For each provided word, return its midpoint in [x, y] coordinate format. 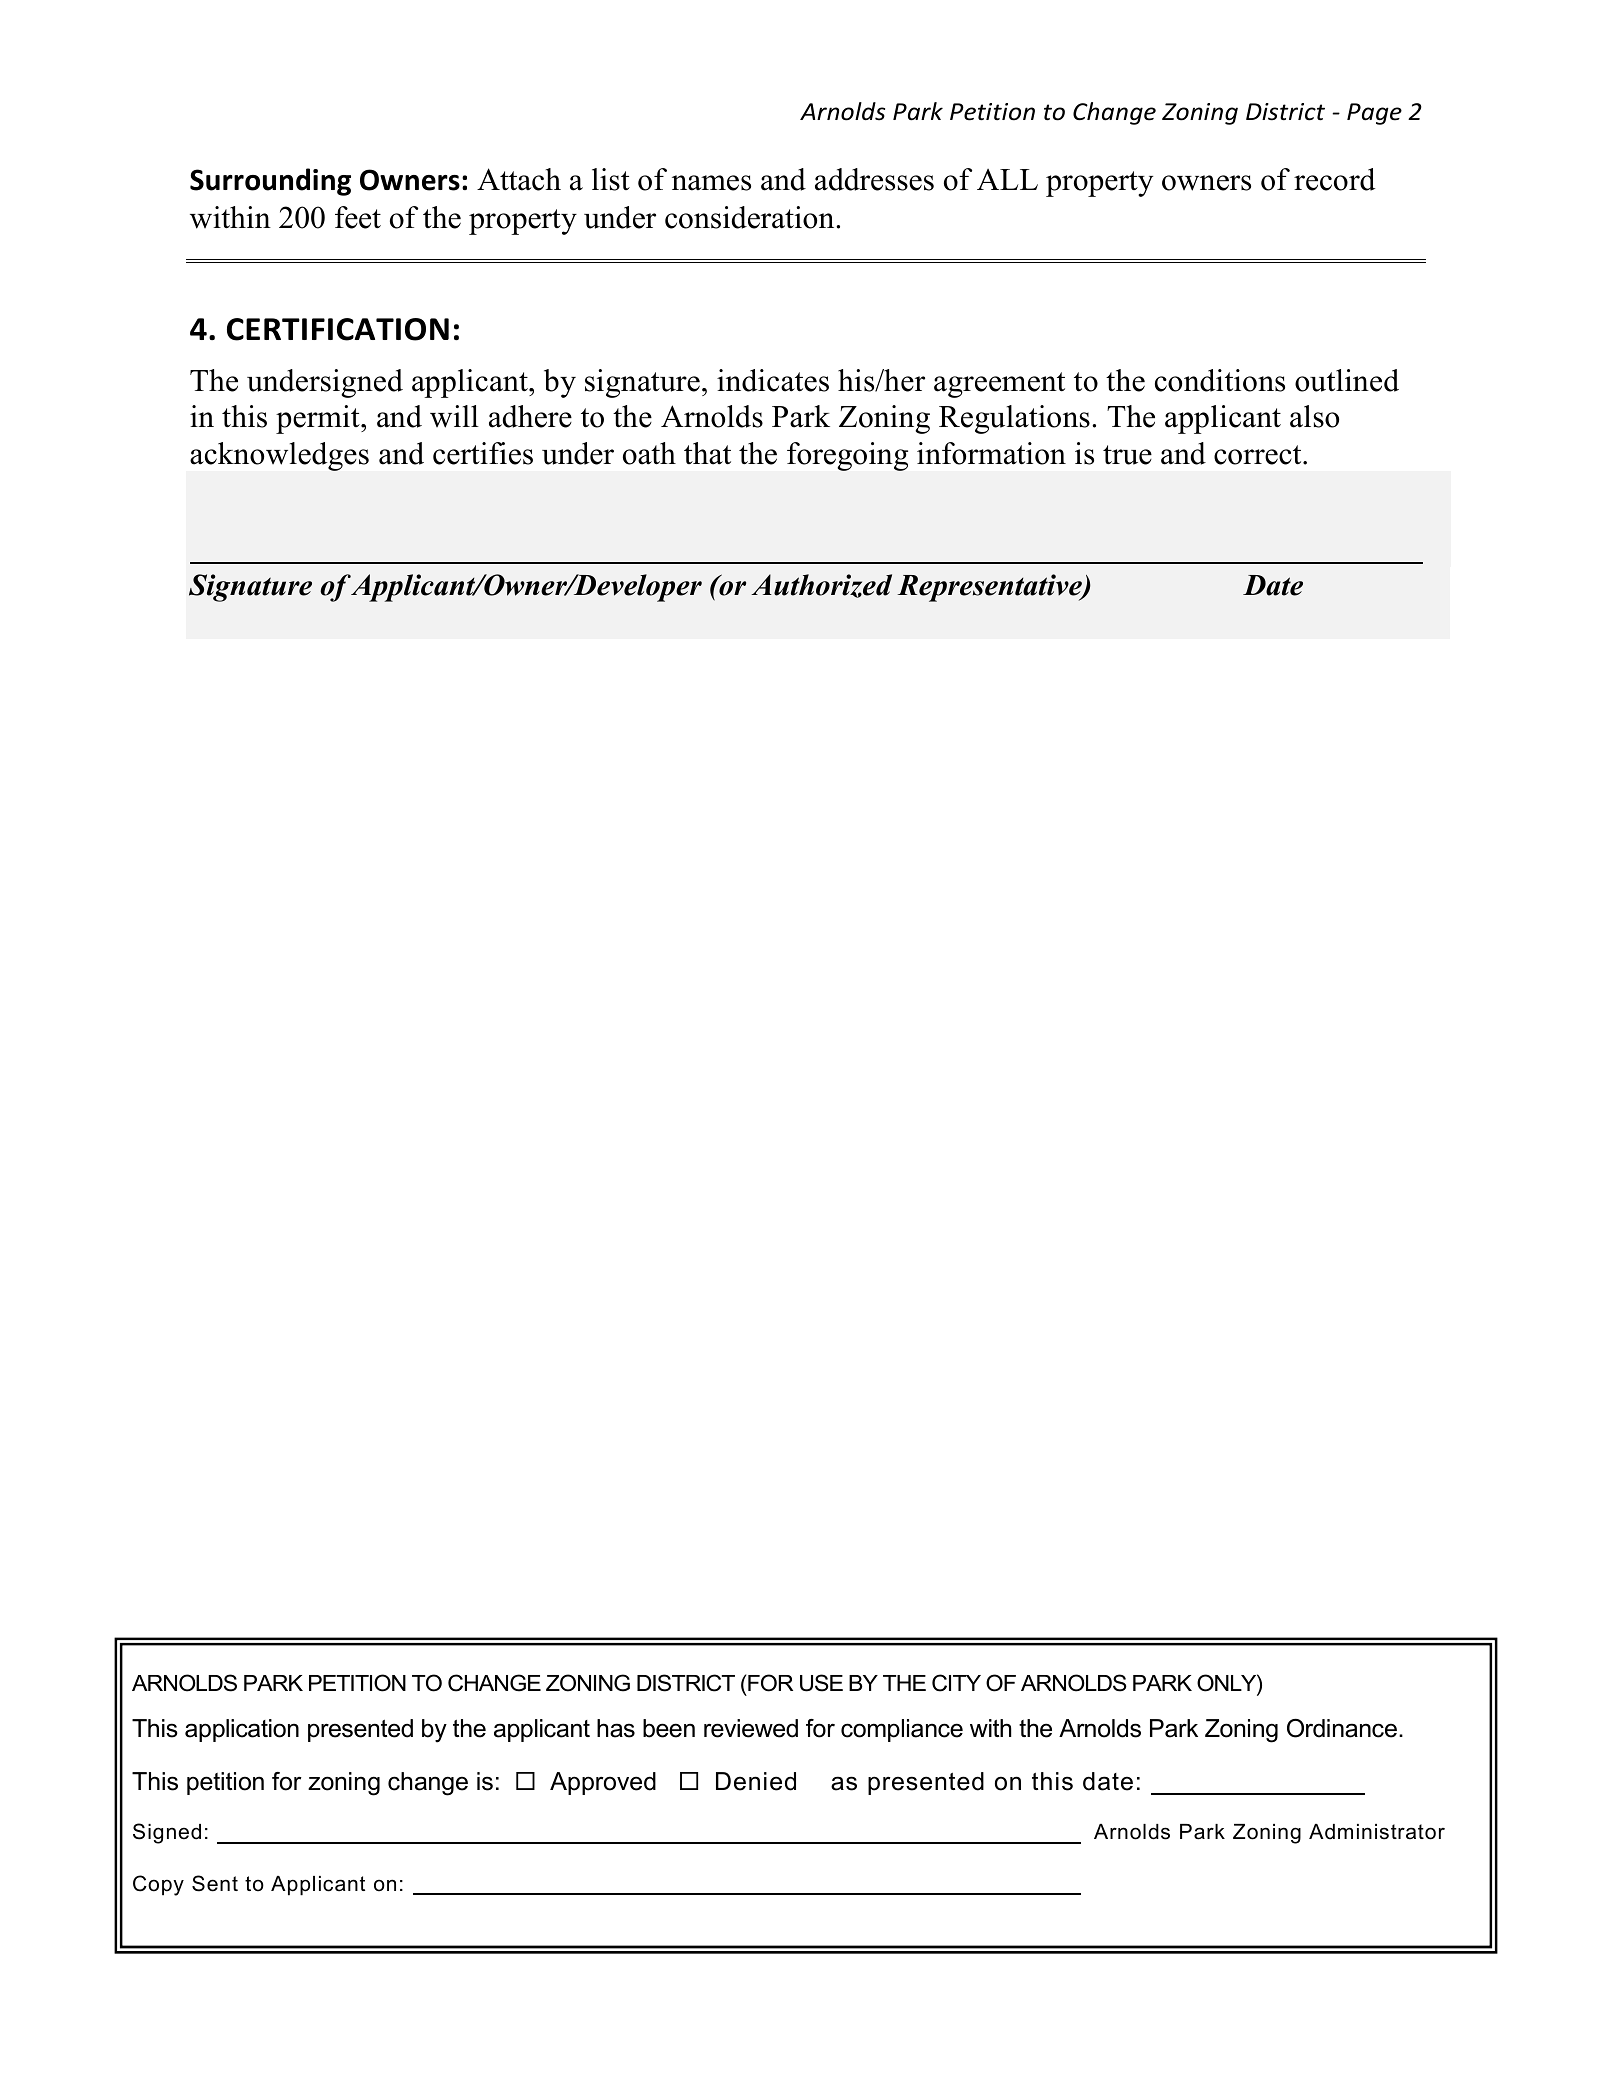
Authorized [821, 586]
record [1334, 179]
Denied [756, 1781]
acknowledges [279, 456]
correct [1259, 455]
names [711, 183]
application [242, 1730]
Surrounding [270, 182]
